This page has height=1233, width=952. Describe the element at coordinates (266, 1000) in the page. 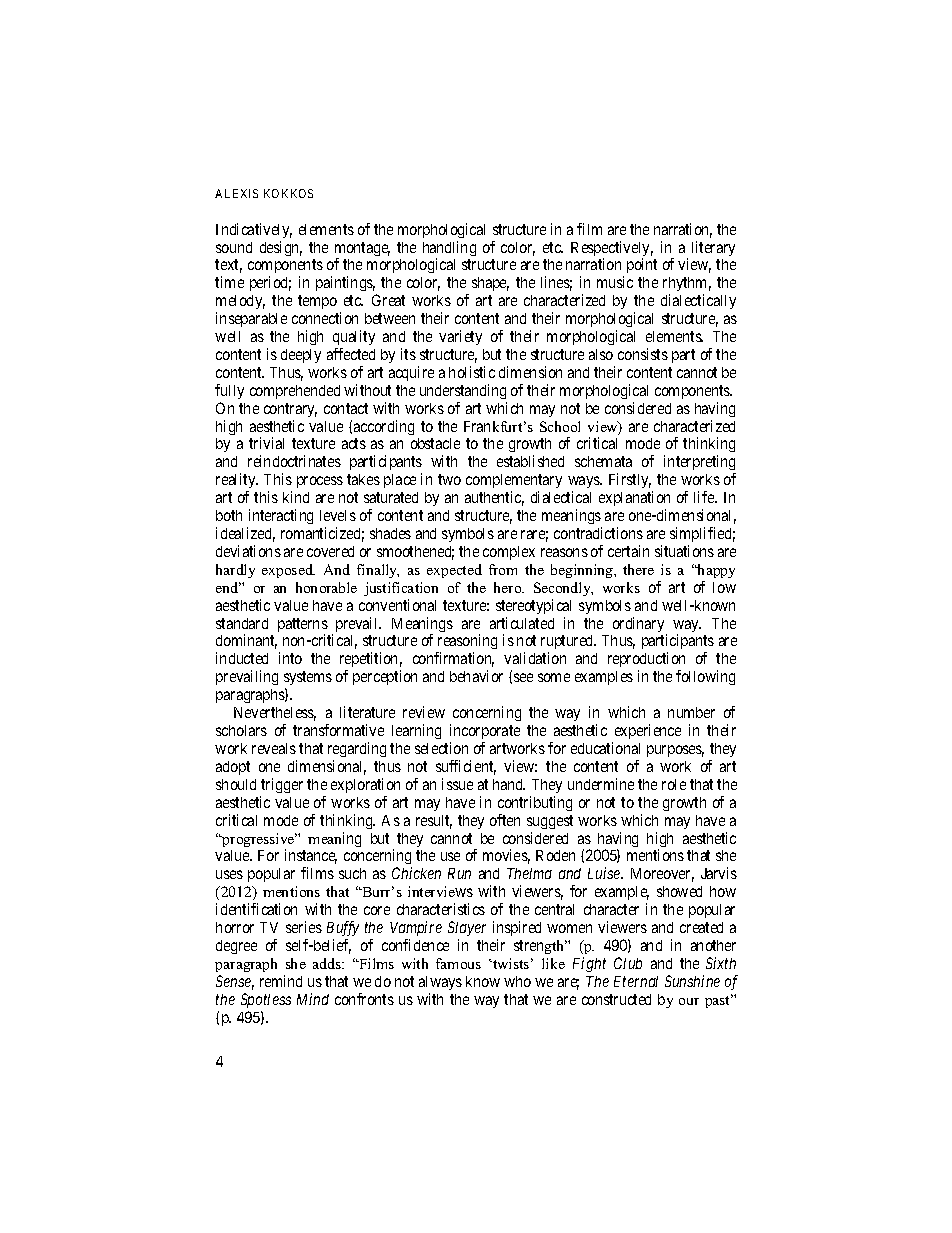

I see `Spotless` at that location.
